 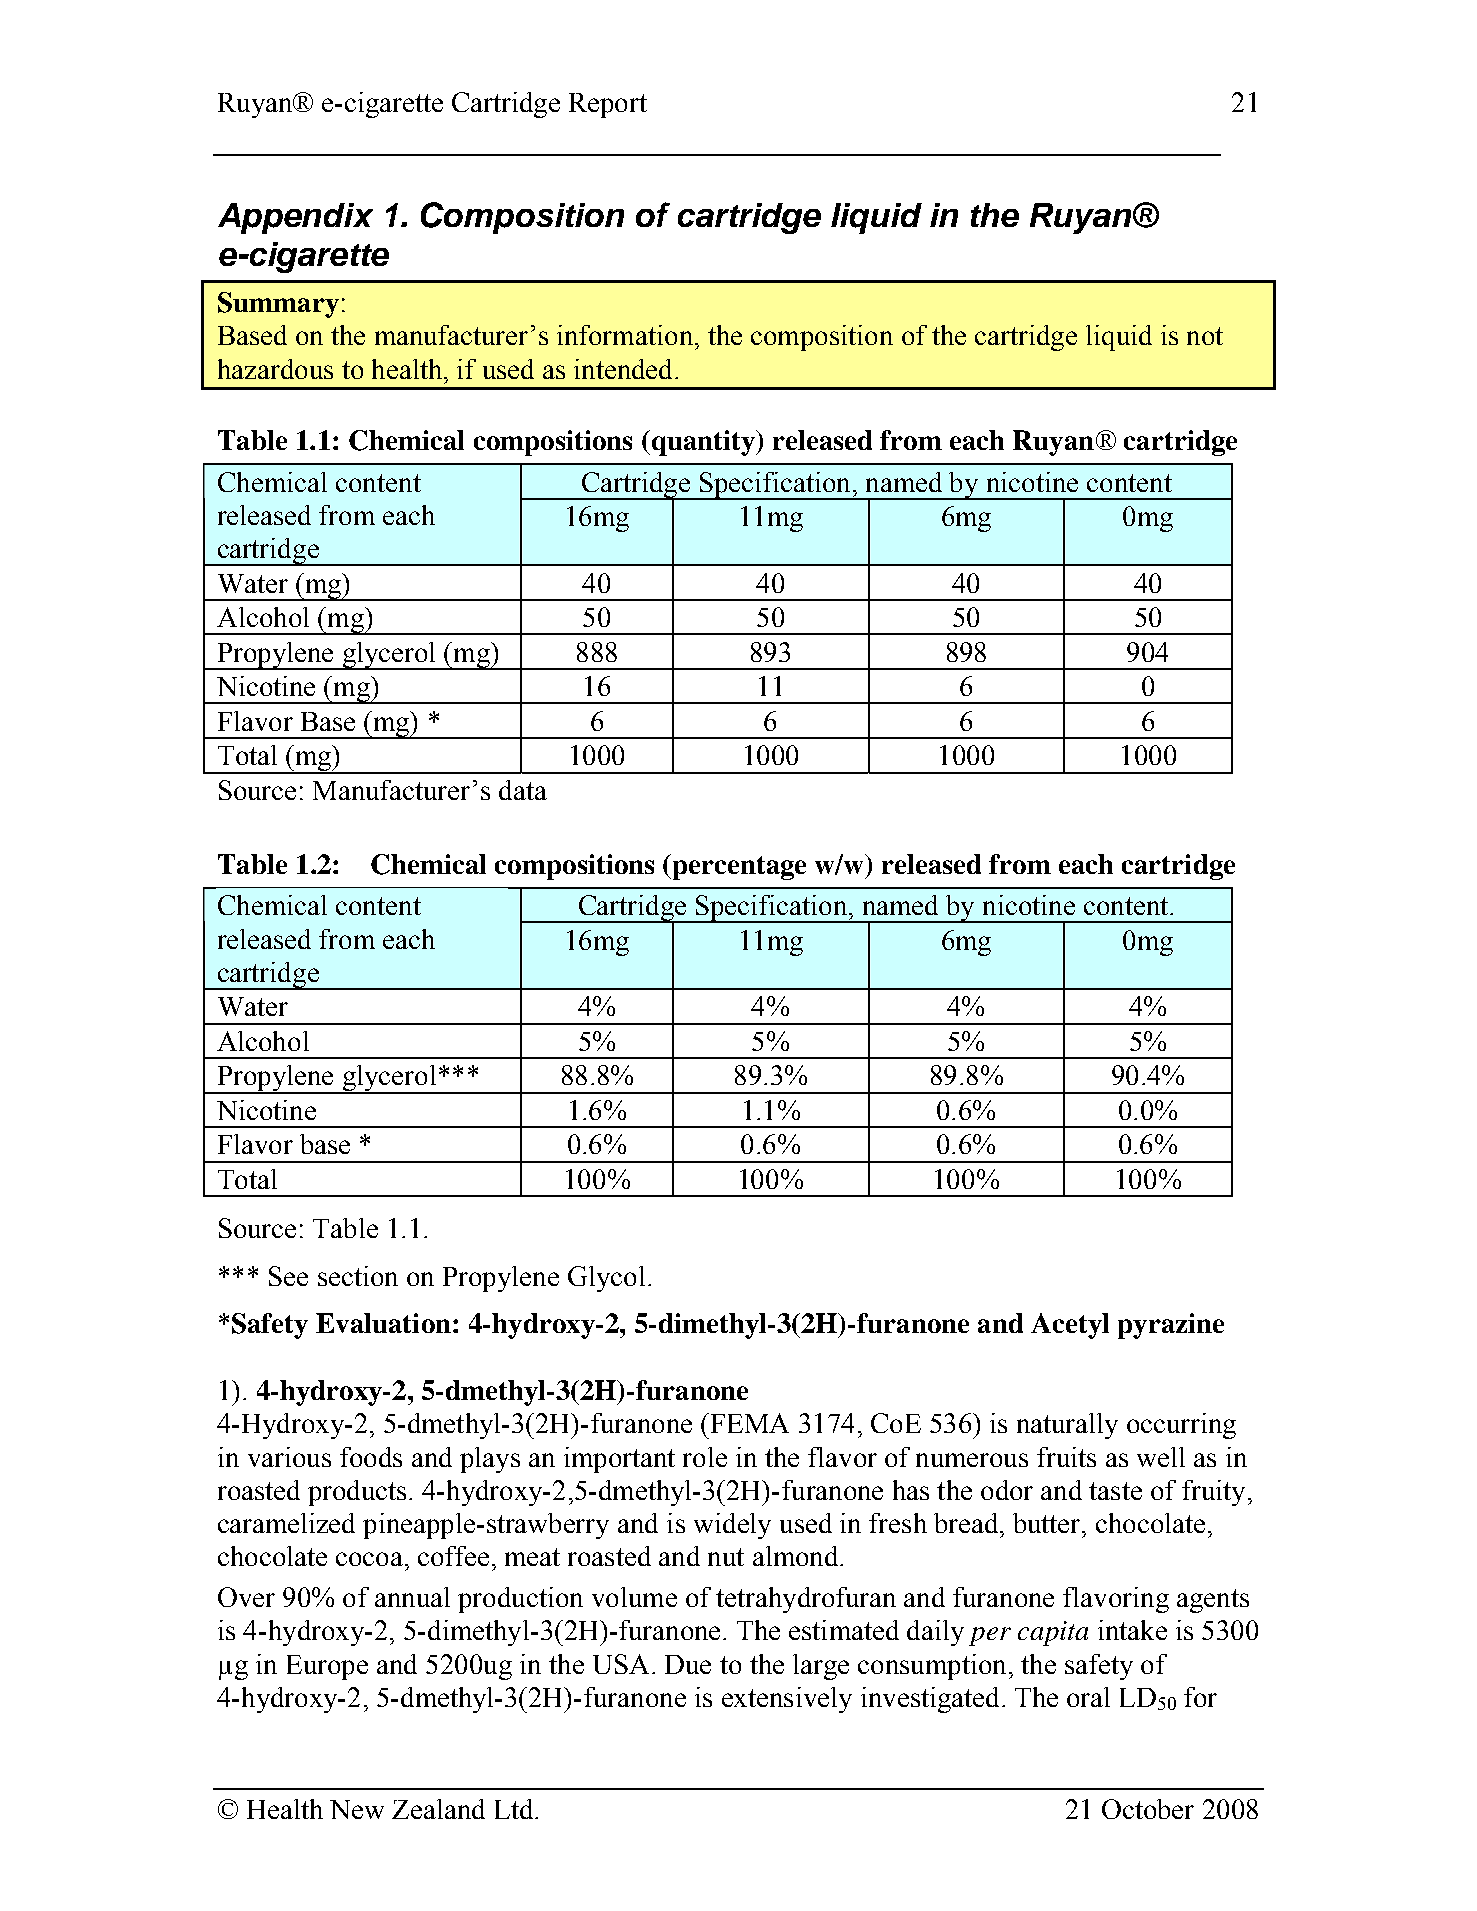 I want to click on oral, so click(x=1088, y=1697).
